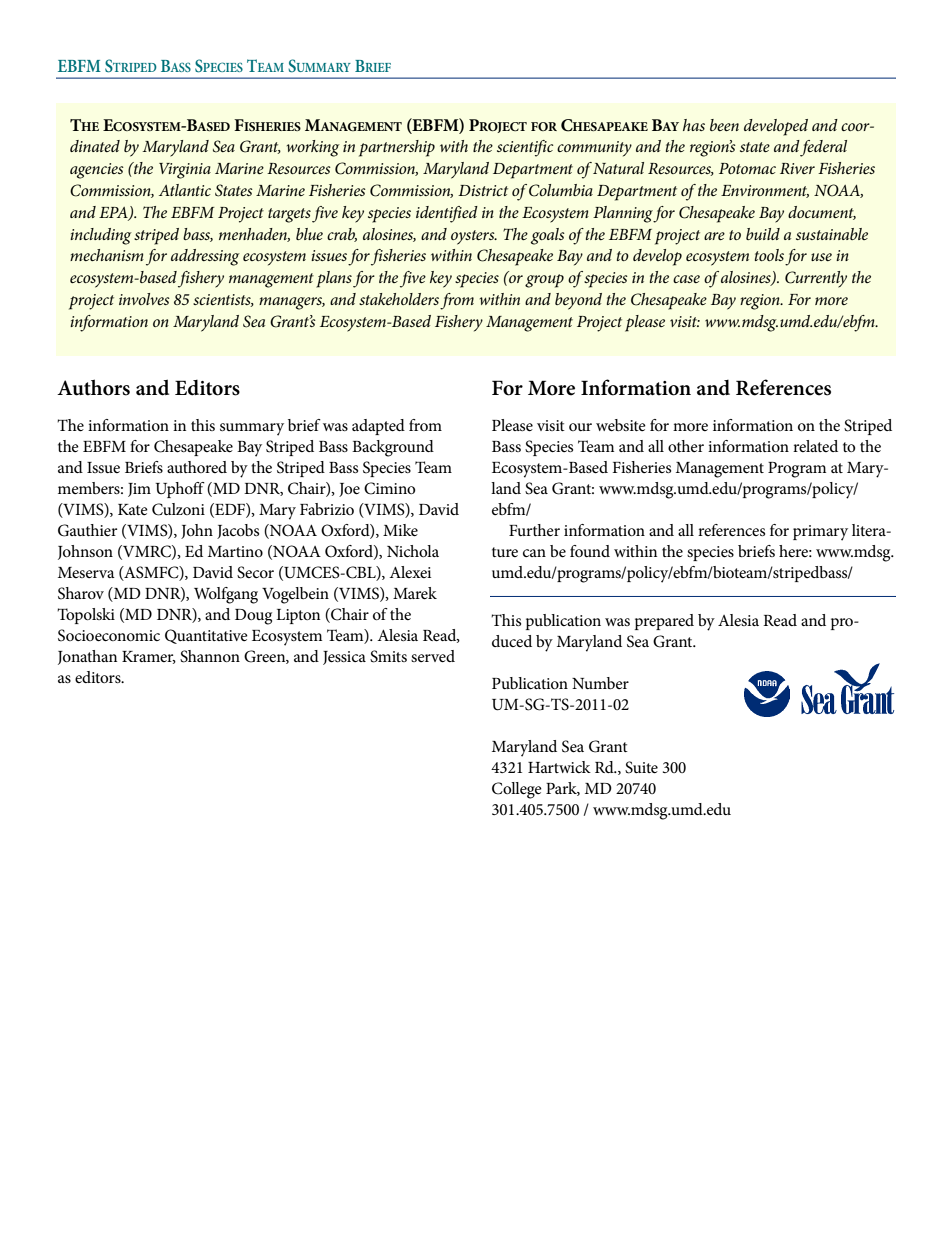 The height and width of the screenshot is (1233, 952). I want to click on other, so click(686, 446).
